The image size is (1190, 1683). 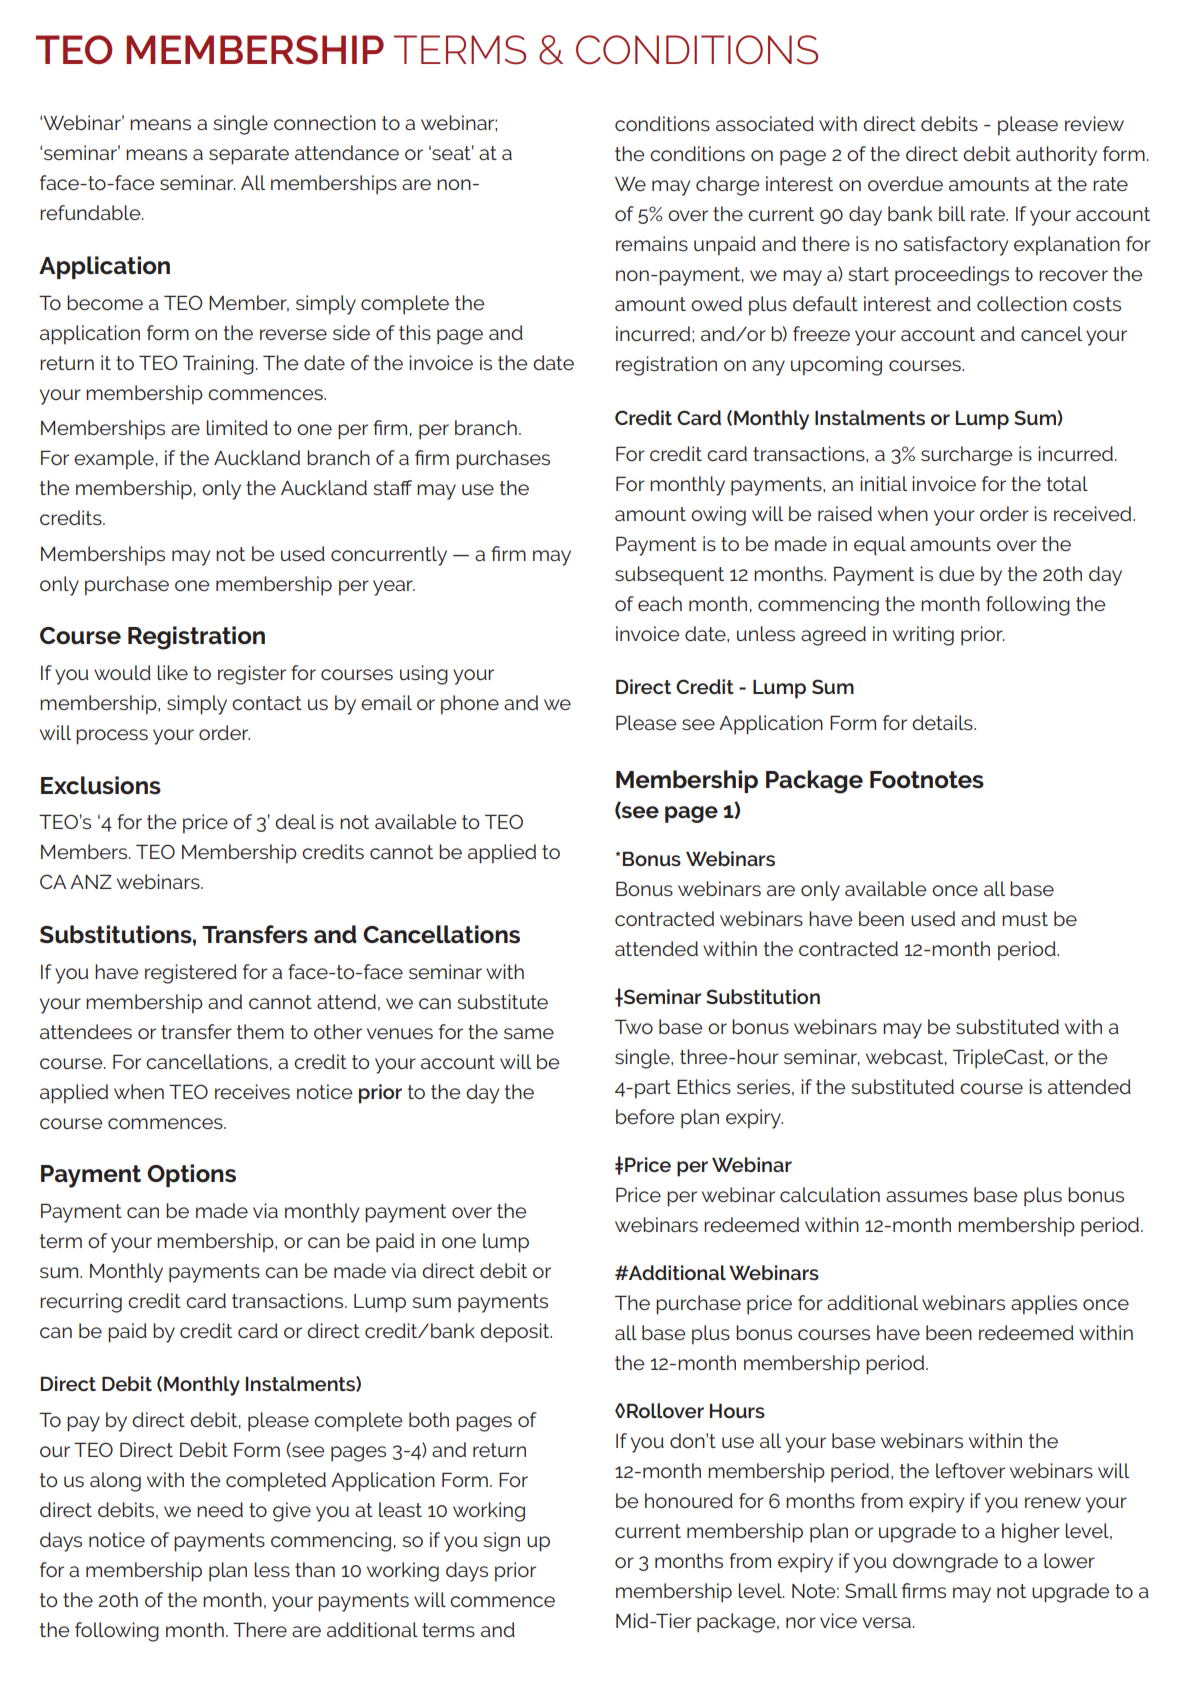 What do you see at coordinates (91, 881) in the screenshot?
I see `ANZ` at bounding box center [91, 881].
